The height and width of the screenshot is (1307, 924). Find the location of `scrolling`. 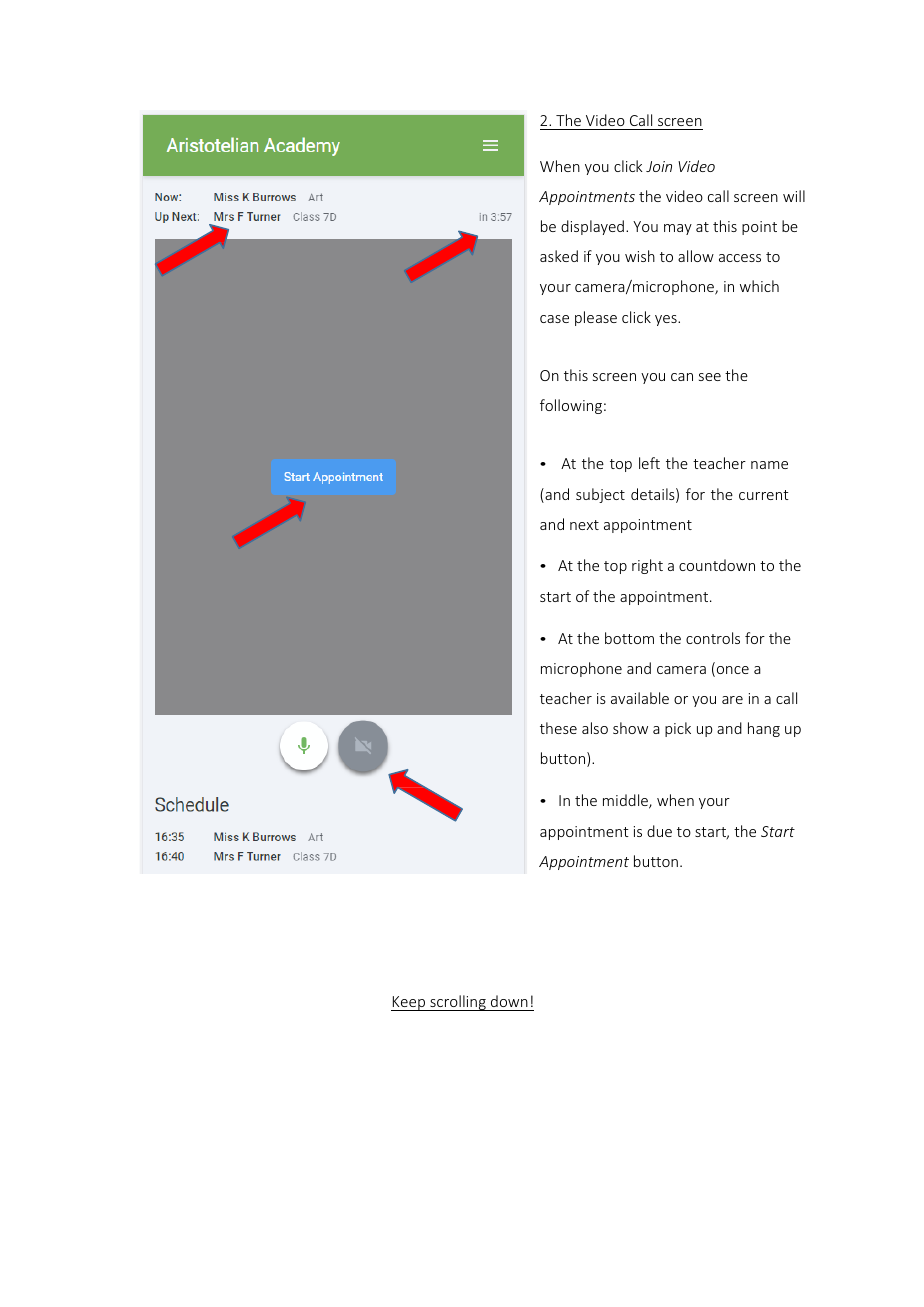

scrolling is located at coordinates (458, 1003).
